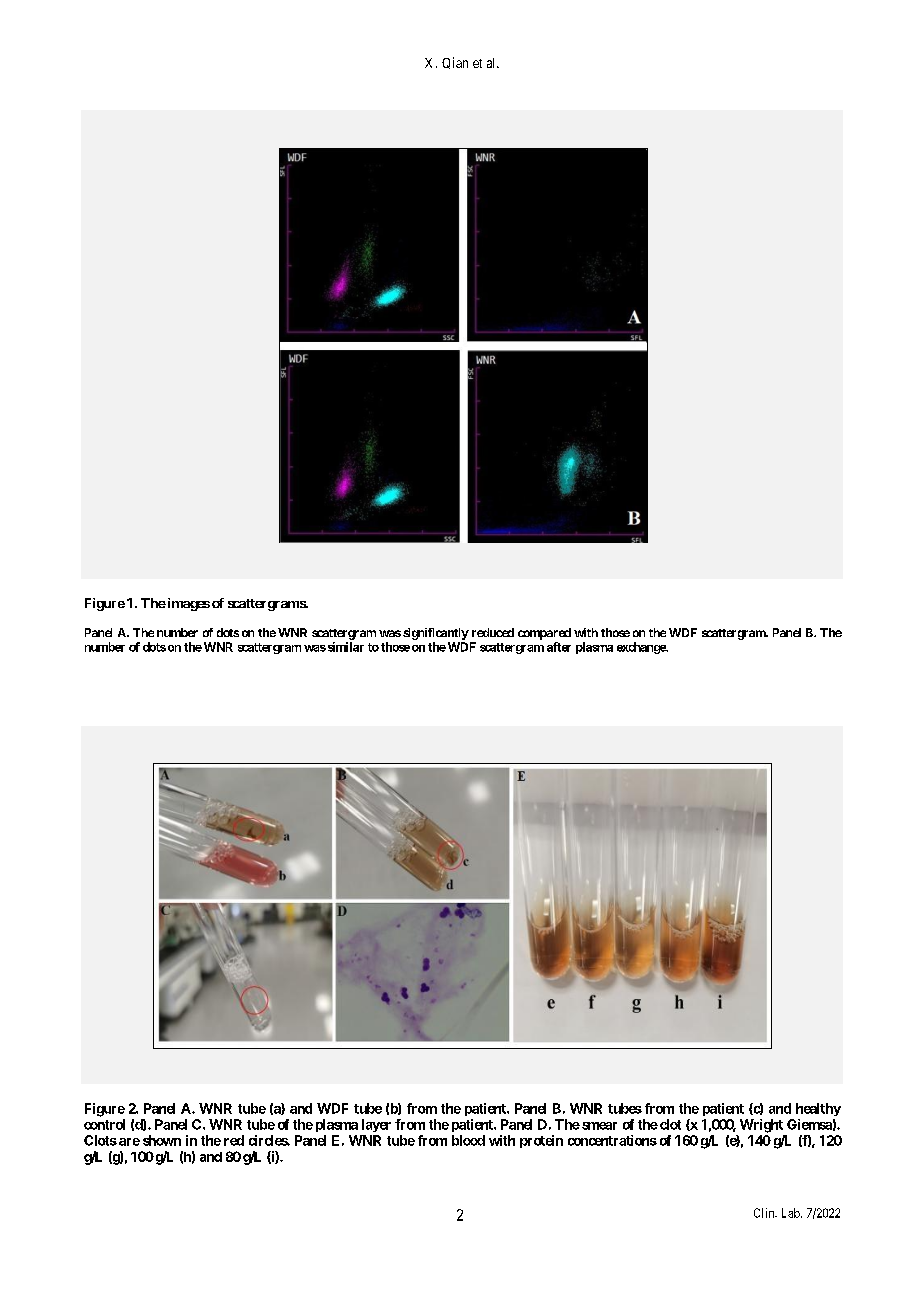 This document has height=1308, width=924. I want to click on blood, so click(468, 1140).
